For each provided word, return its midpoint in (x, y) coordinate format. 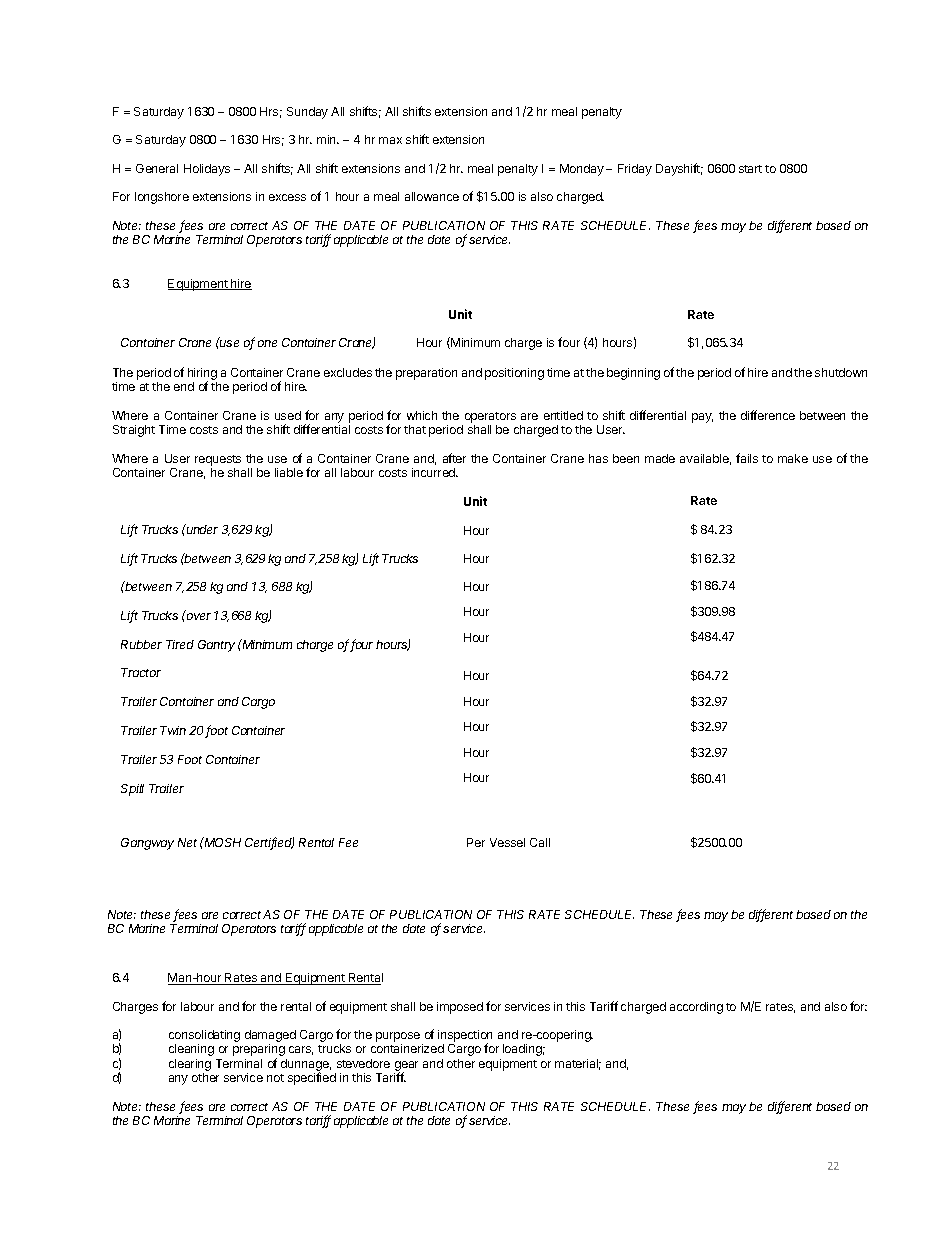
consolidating (204, 1037)
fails (747, 458)
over (199, 616)
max (390, 140)
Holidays (207, 170)
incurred (435, 472)
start (750, 169)
